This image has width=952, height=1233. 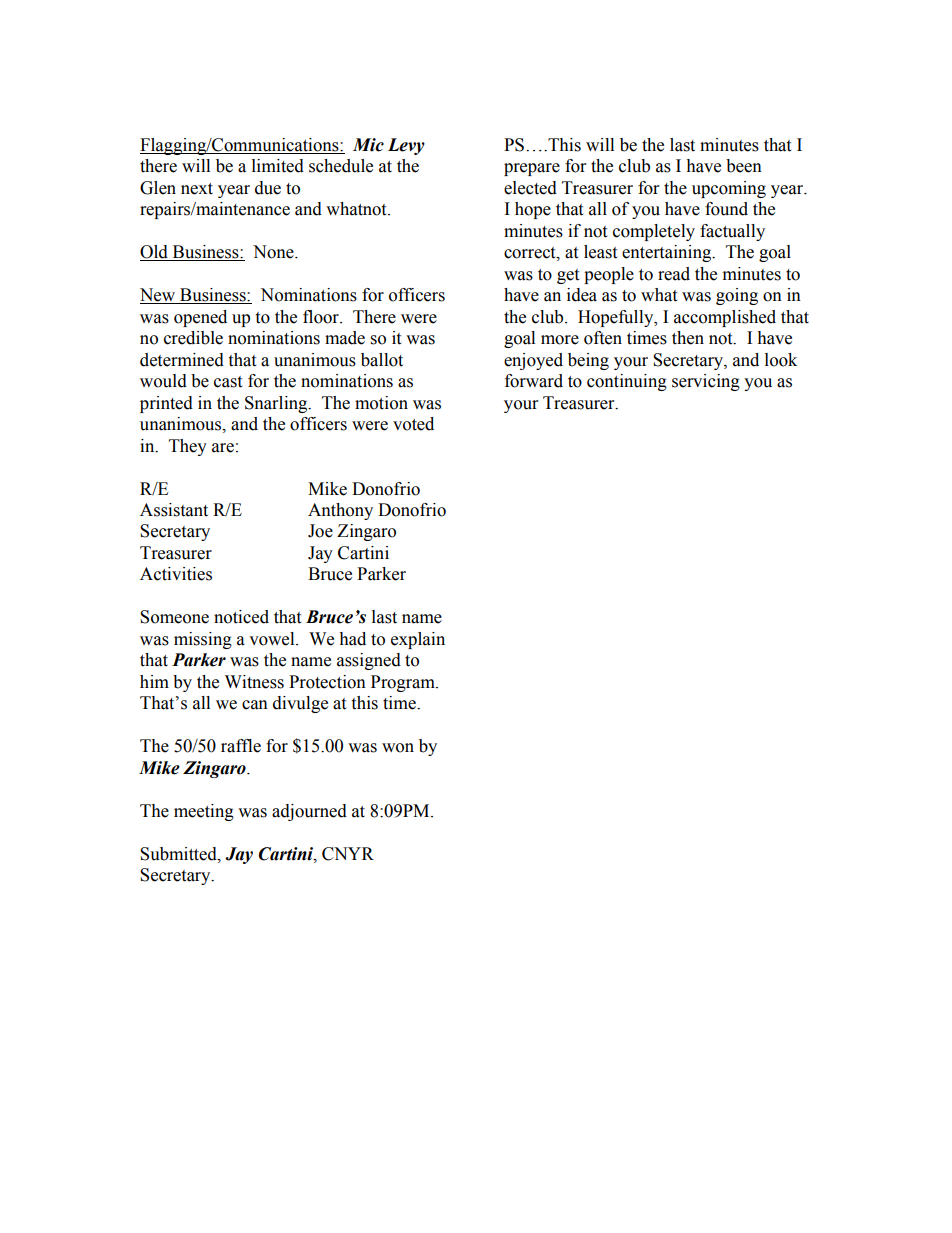 I want to click on won, so click(x=398, y=748).
